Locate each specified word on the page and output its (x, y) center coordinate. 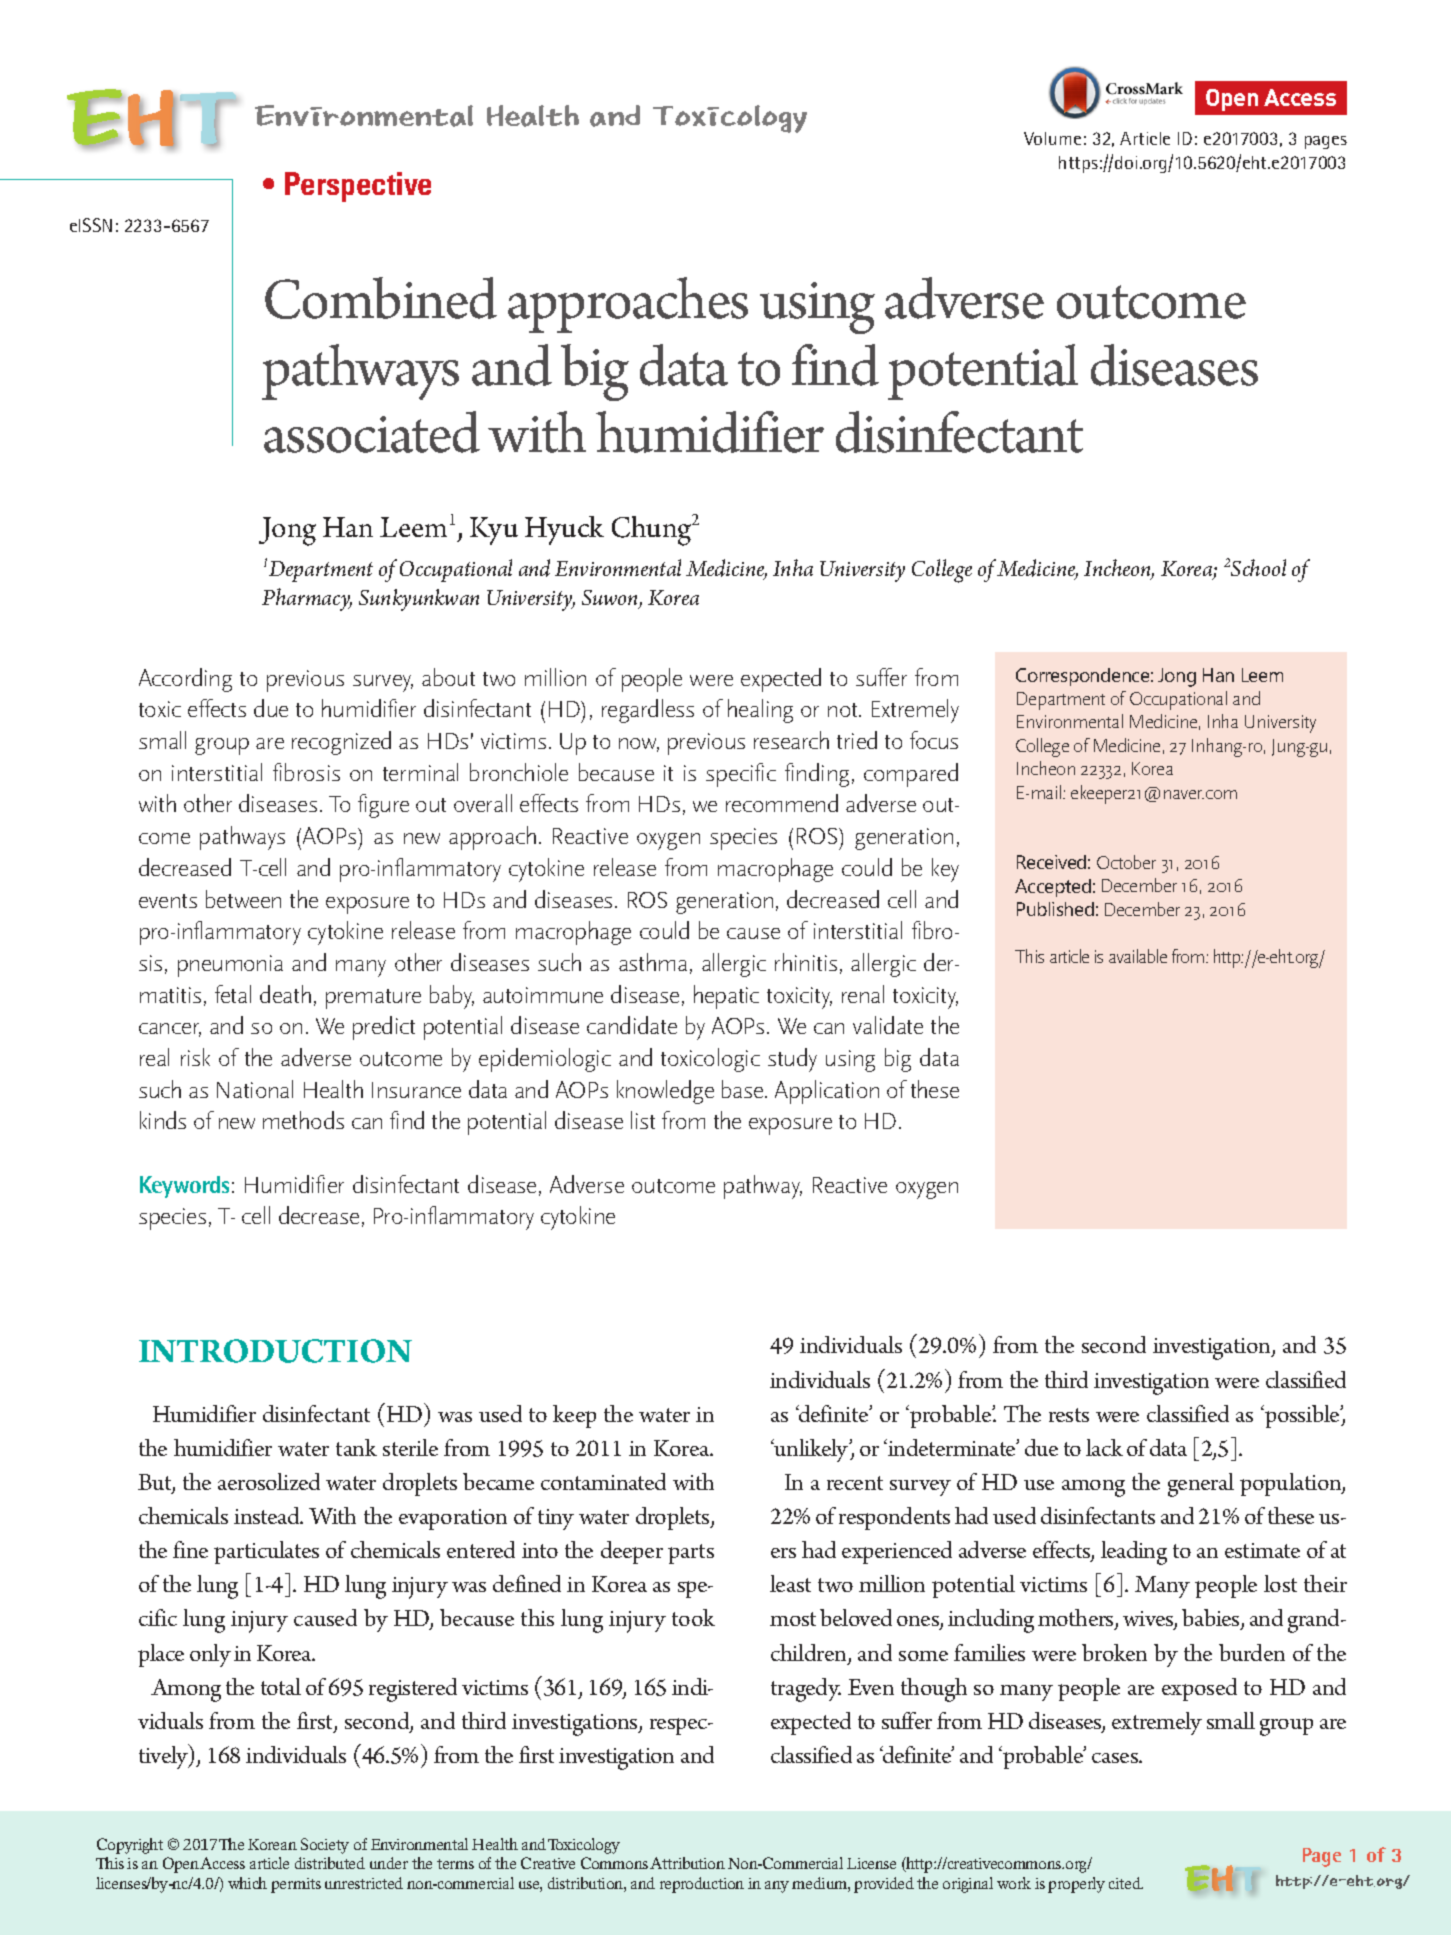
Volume (1052, 138)
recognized (341, 743)
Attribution (687, 1863)
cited (1126, 1883)
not (844, 710)
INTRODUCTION (275, 1351)
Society (325, 1846)
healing (760, 711)
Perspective (358, 187)
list (643, 1120)
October (1126, 862)
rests (1069, 1415)
